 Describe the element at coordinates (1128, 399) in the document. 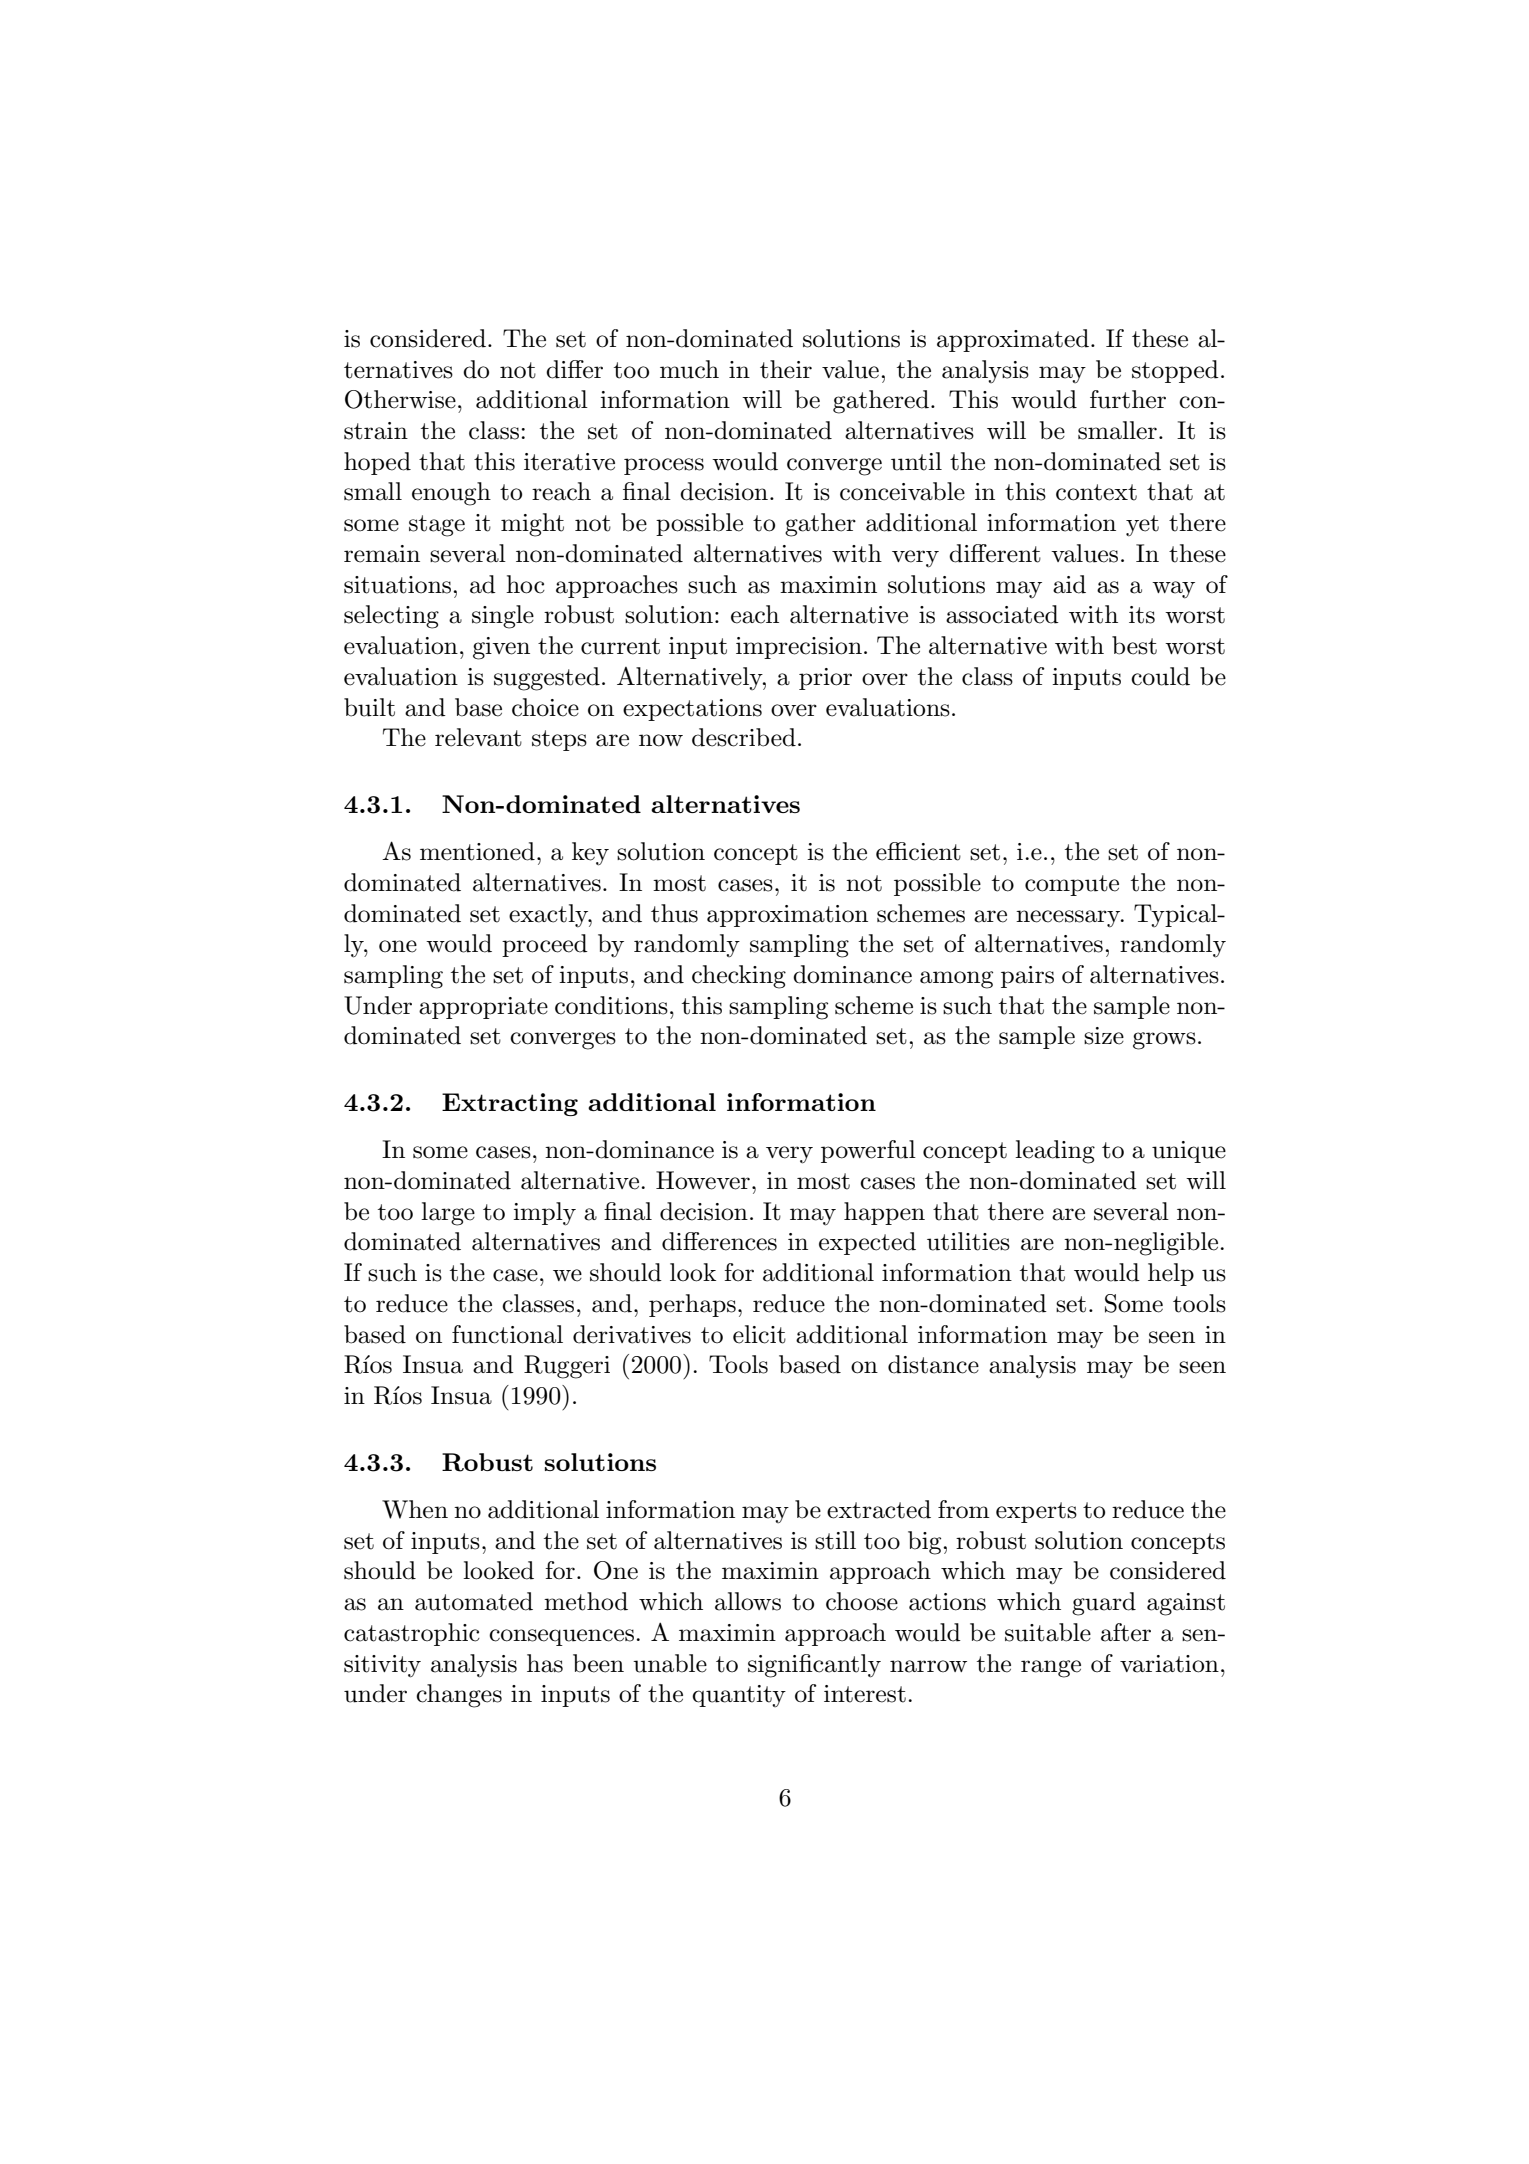

I see `further` at that location.
